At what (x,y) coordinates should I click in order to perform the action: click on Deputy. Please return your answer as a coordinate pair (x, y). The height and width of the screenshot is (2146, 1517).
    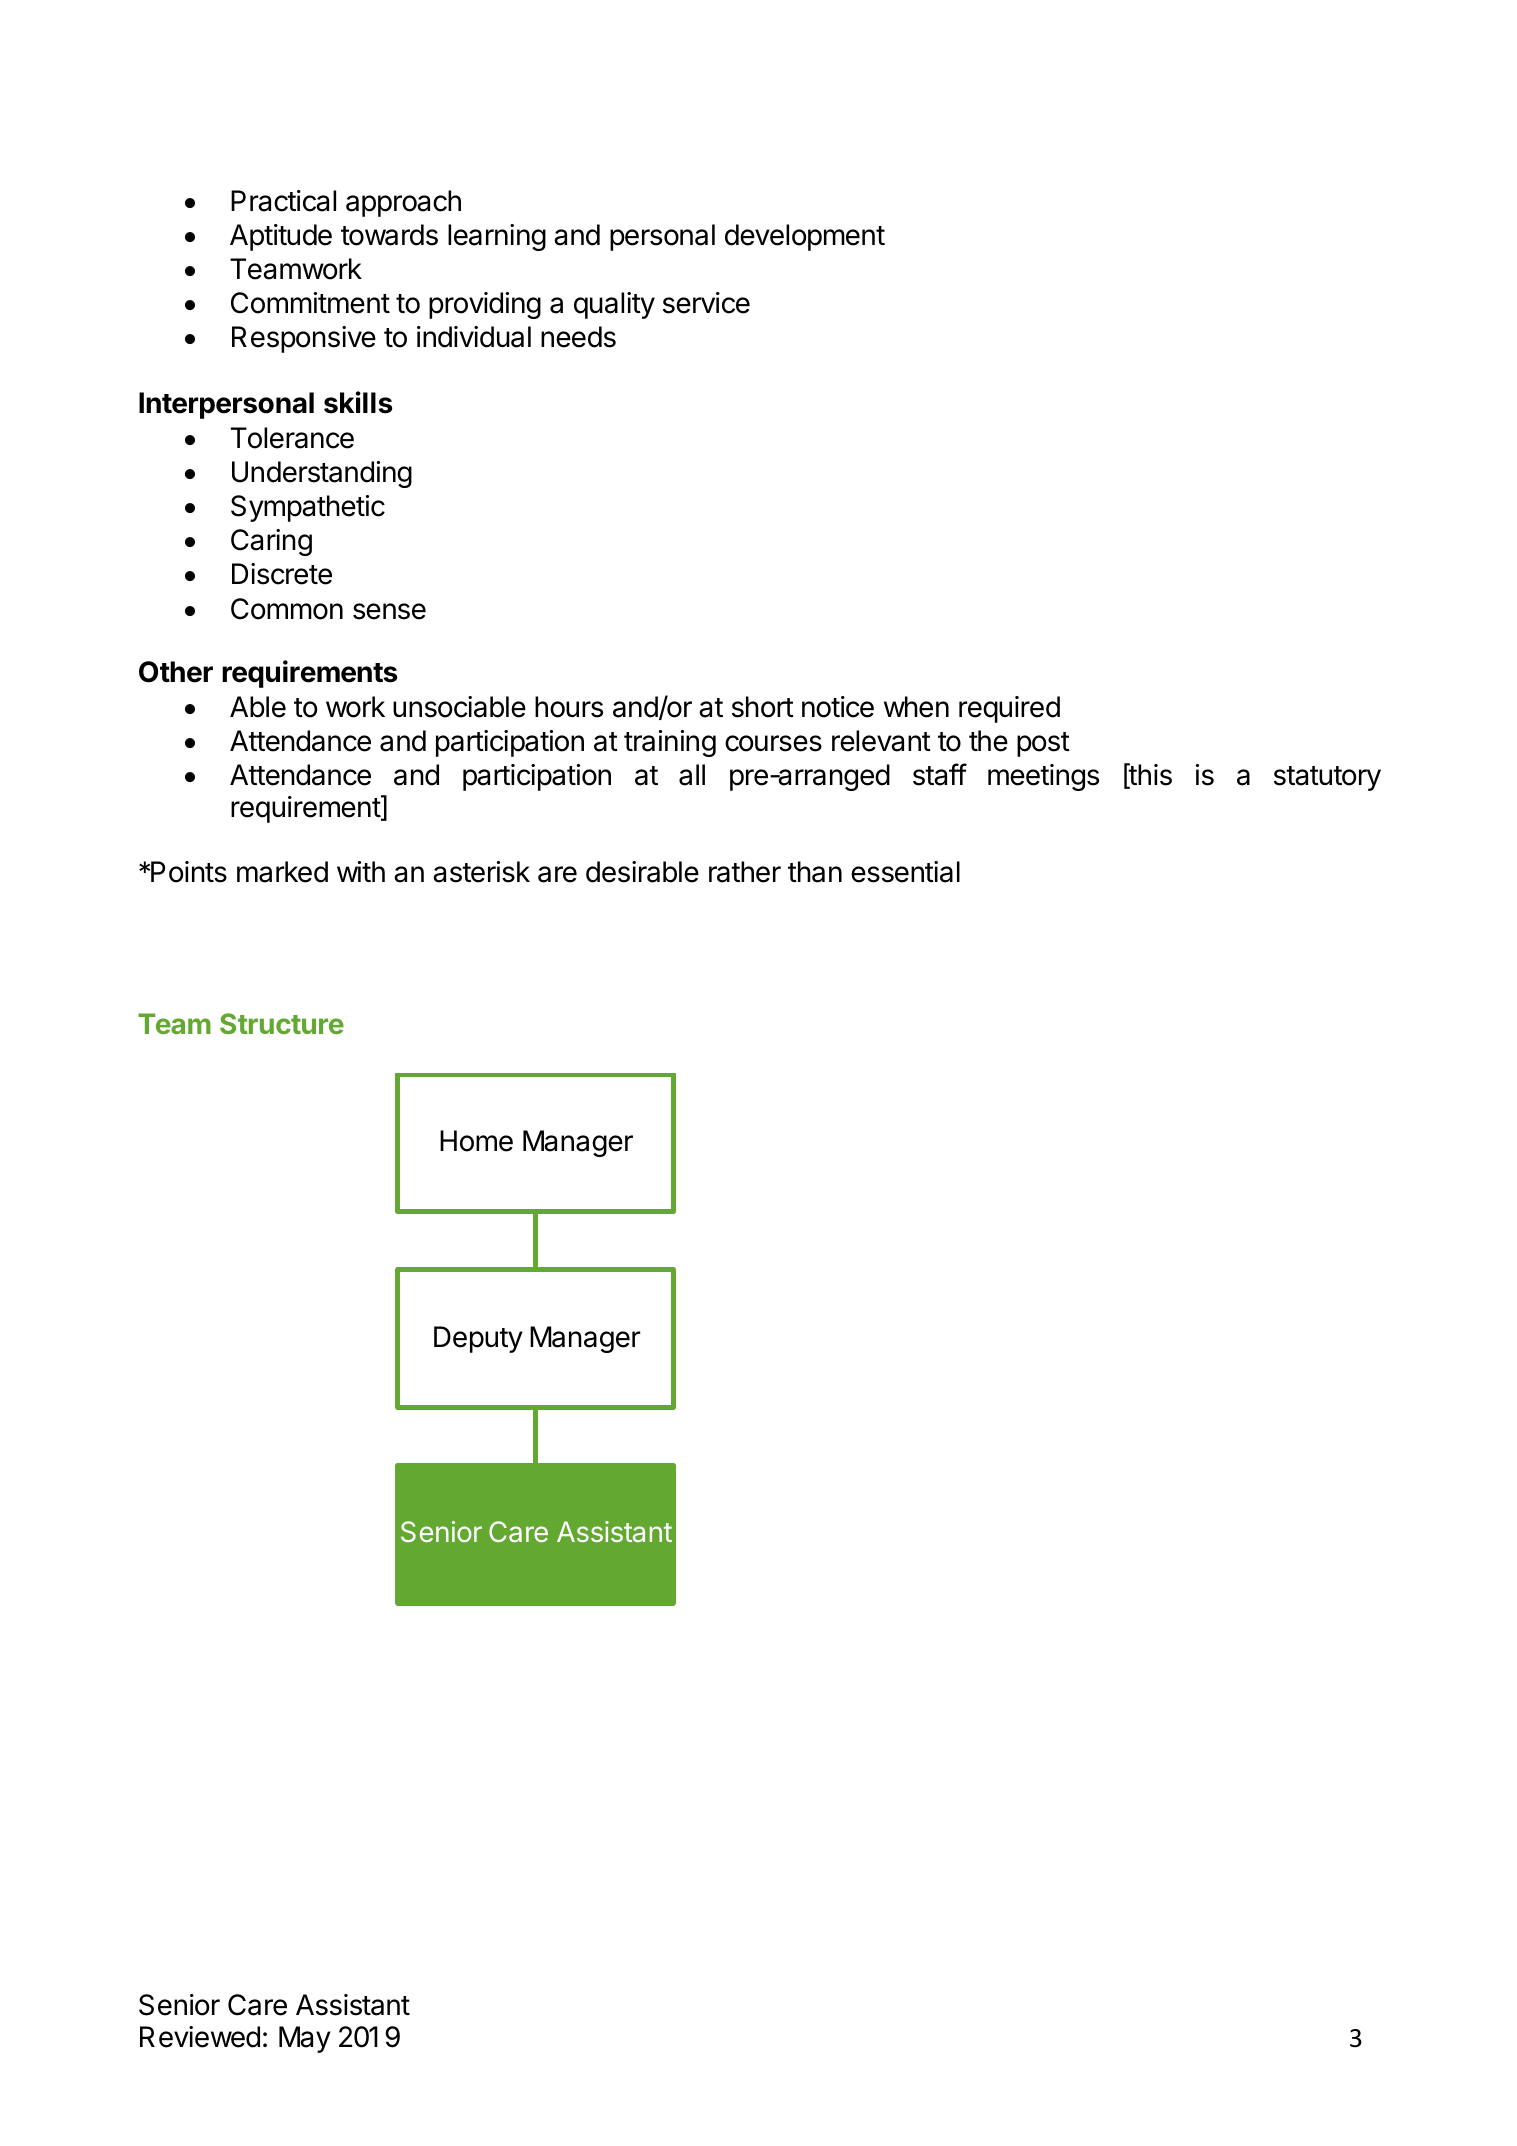
    Looking at the image, I should click on (478, 1339).
